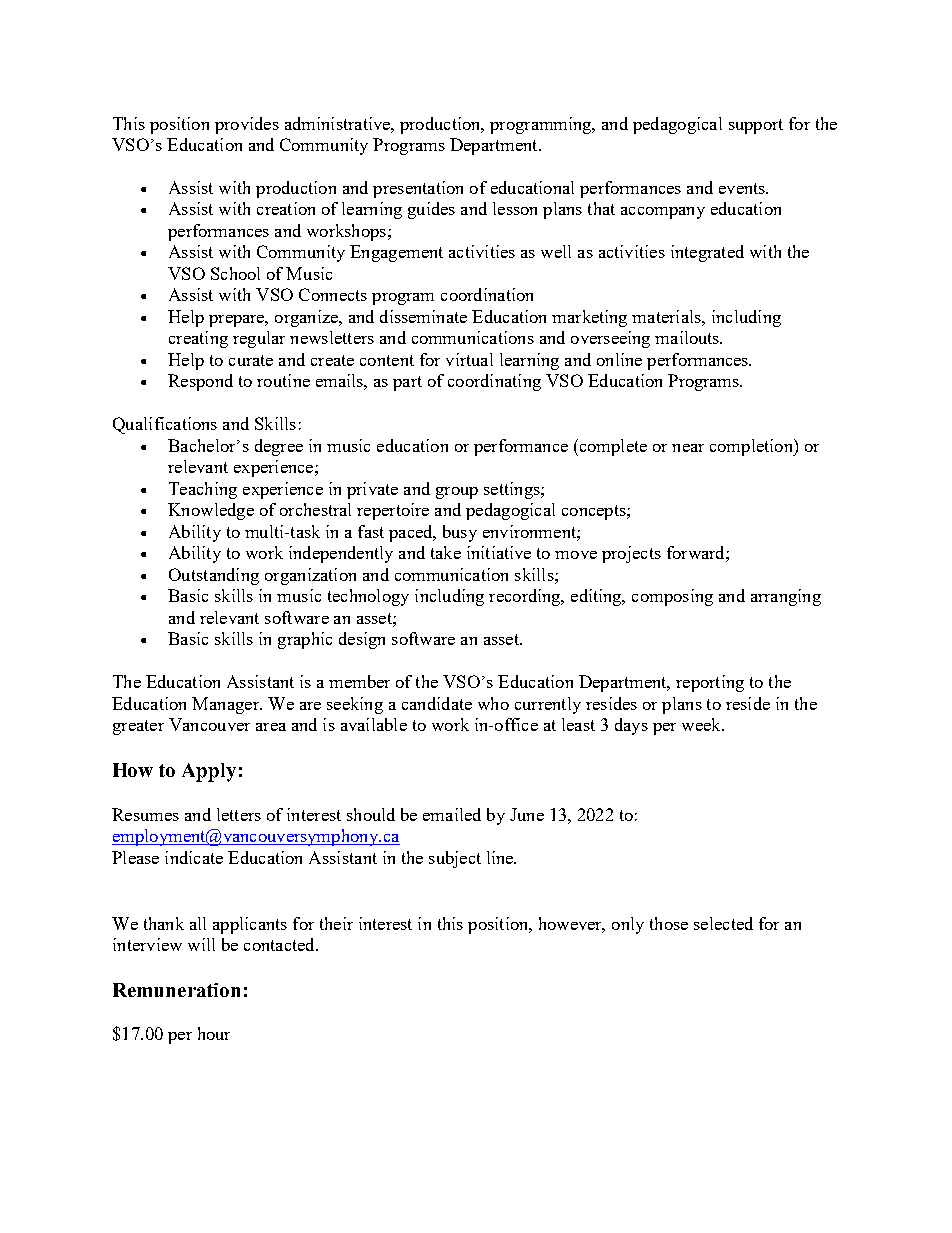 This screenshot has height=1233, width=952. I want to click on provides, so click(247, 125).
